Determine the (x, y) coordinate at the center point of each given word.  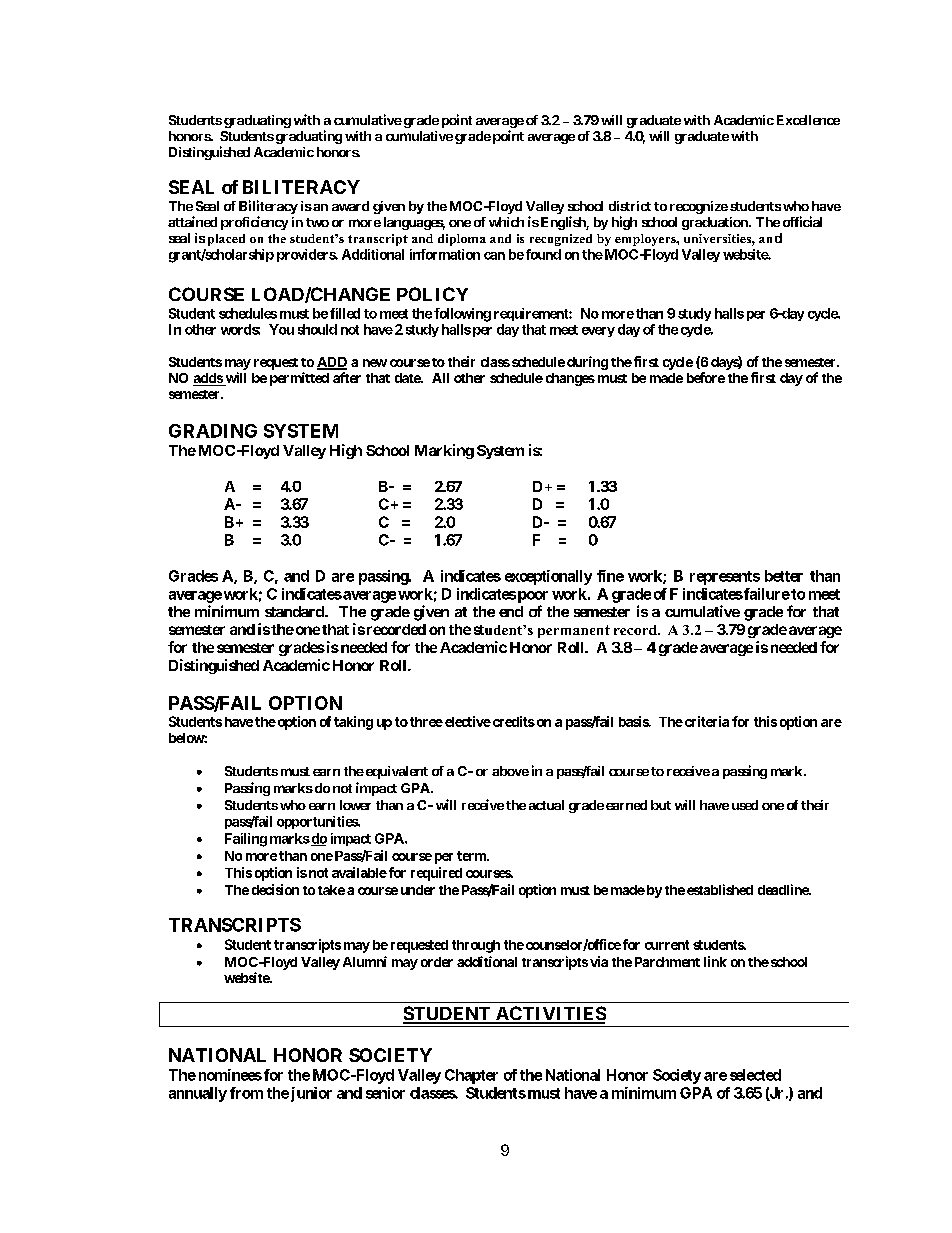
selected (755, 1075)
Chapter (471, 1076)
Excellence (806, 120)
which (506, 222)
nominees (230, 1075)
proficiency (254, 223)
